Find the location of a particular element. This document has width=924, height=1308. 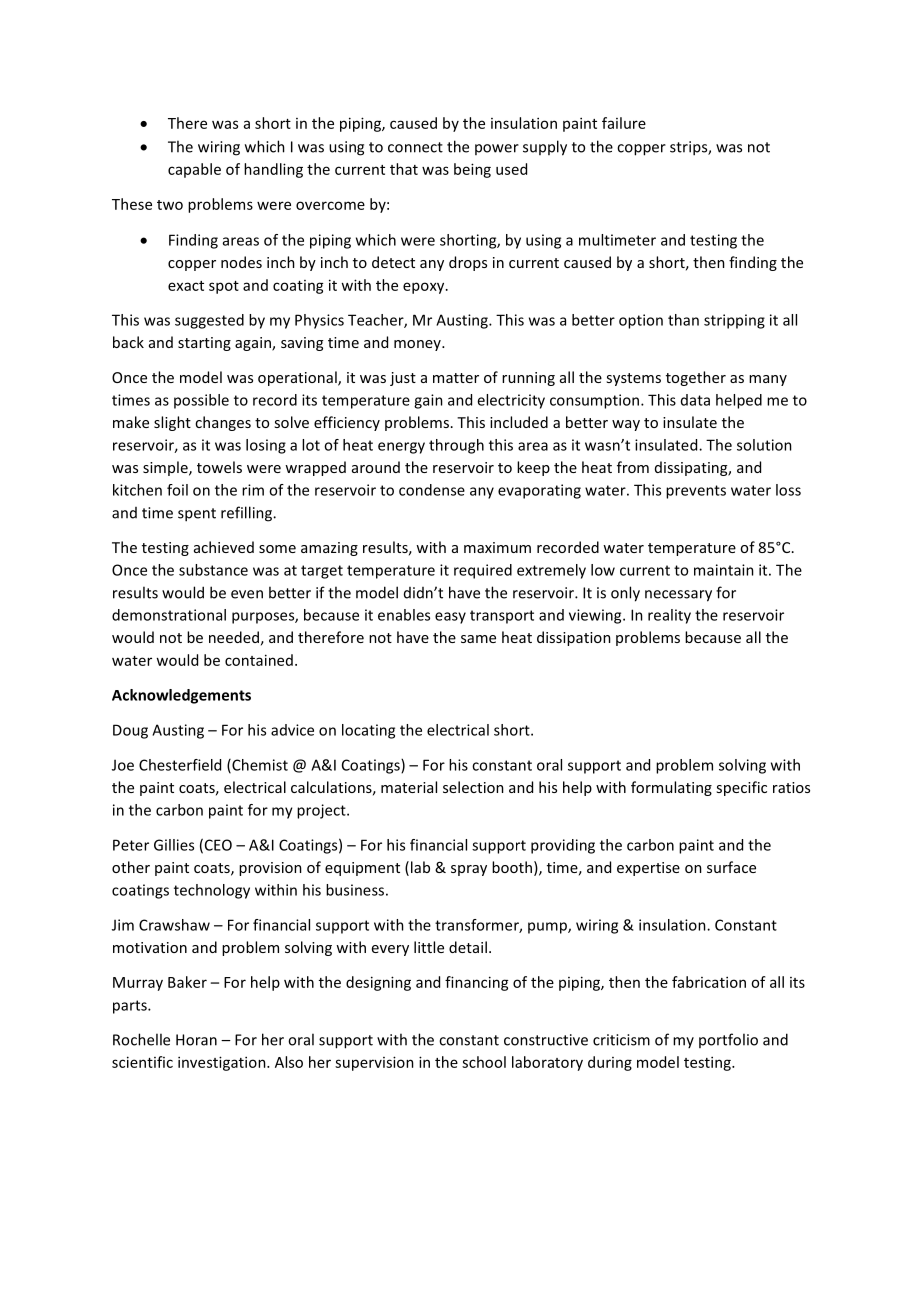

Horan is located at coordinates (196, 1040).
